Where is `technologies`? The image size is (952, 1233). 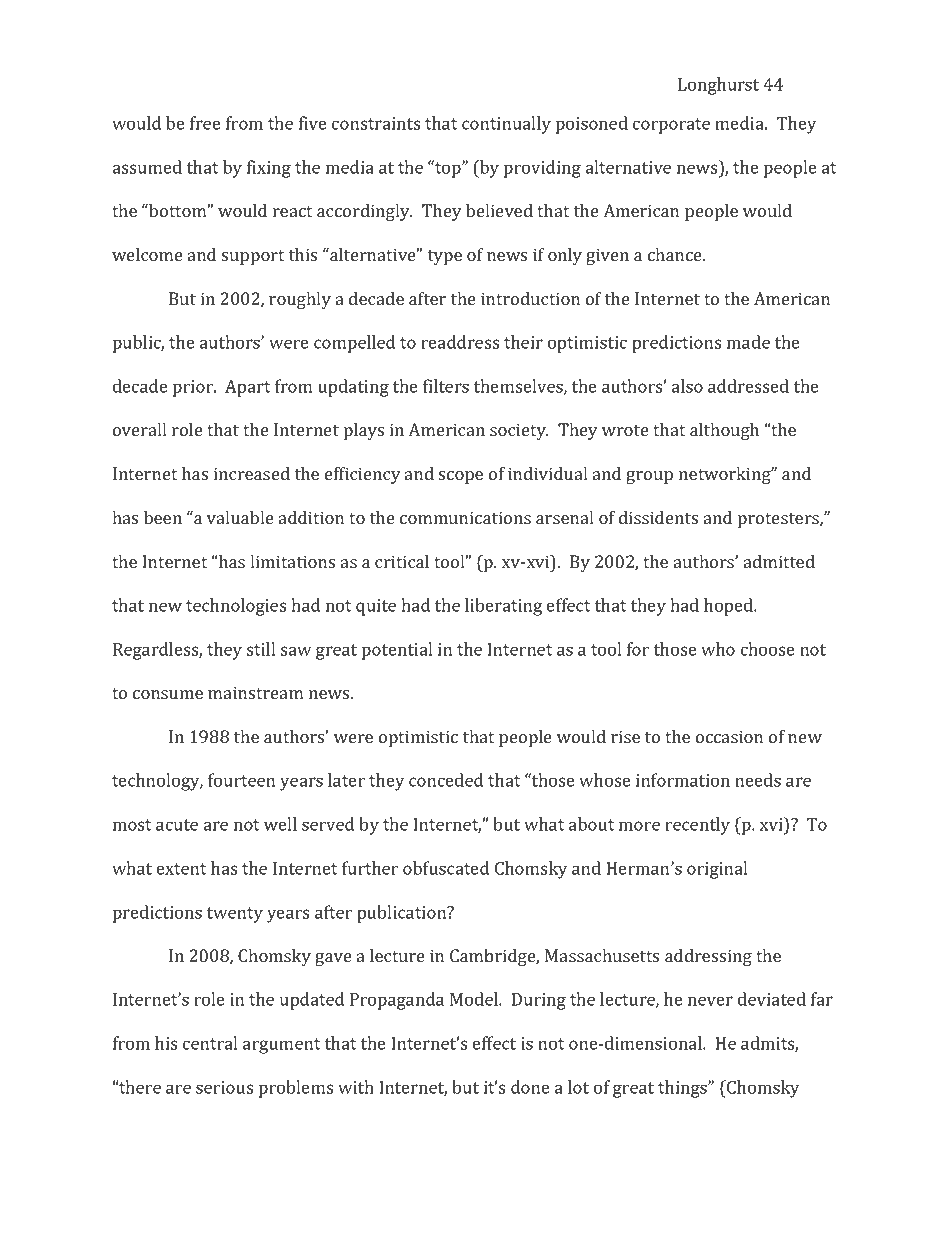 technologies is located at coordinates (236, 607).
